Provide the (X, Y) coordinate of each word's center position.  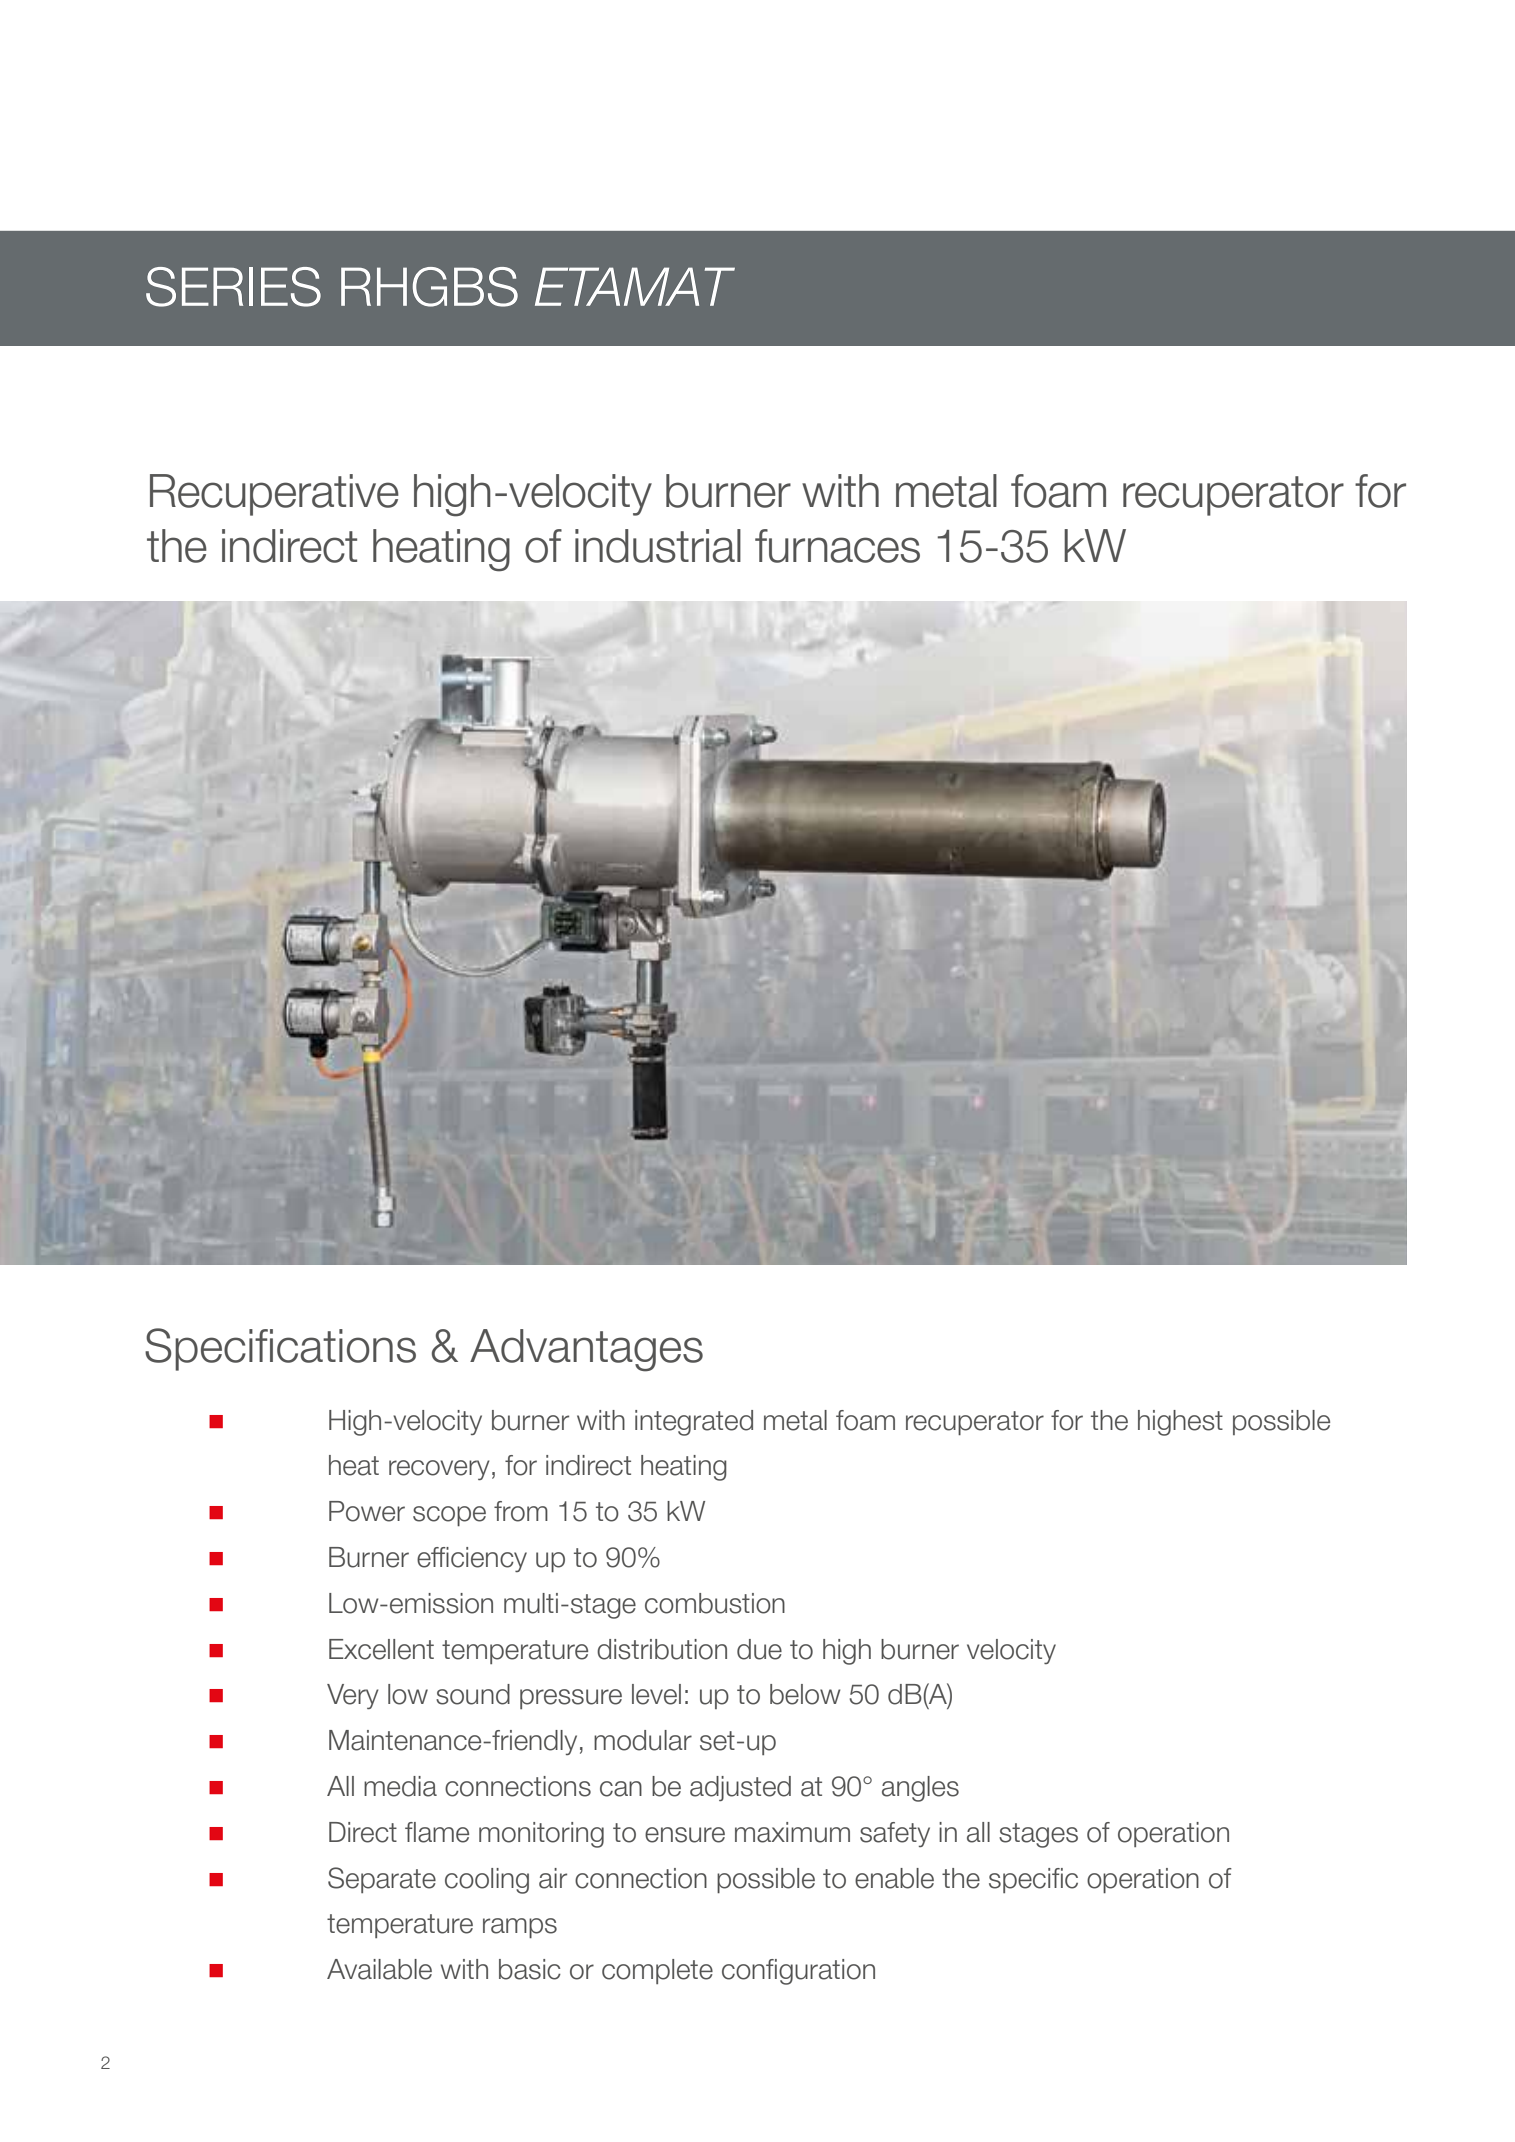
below (805, 1694)
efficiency (472, 1559)
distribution (662, 1649)
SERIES (233, 287)
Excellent (381, 1649)
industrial (658, 546)
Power (367, 1511)
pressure (571, 1699)
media (400, 1786)
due (759, 1649)
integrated (694, 1423)
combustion (715, 1603)
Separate (382, 1880)
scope (449, 1516)
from (521, 1511)
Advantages (586, 1350)
